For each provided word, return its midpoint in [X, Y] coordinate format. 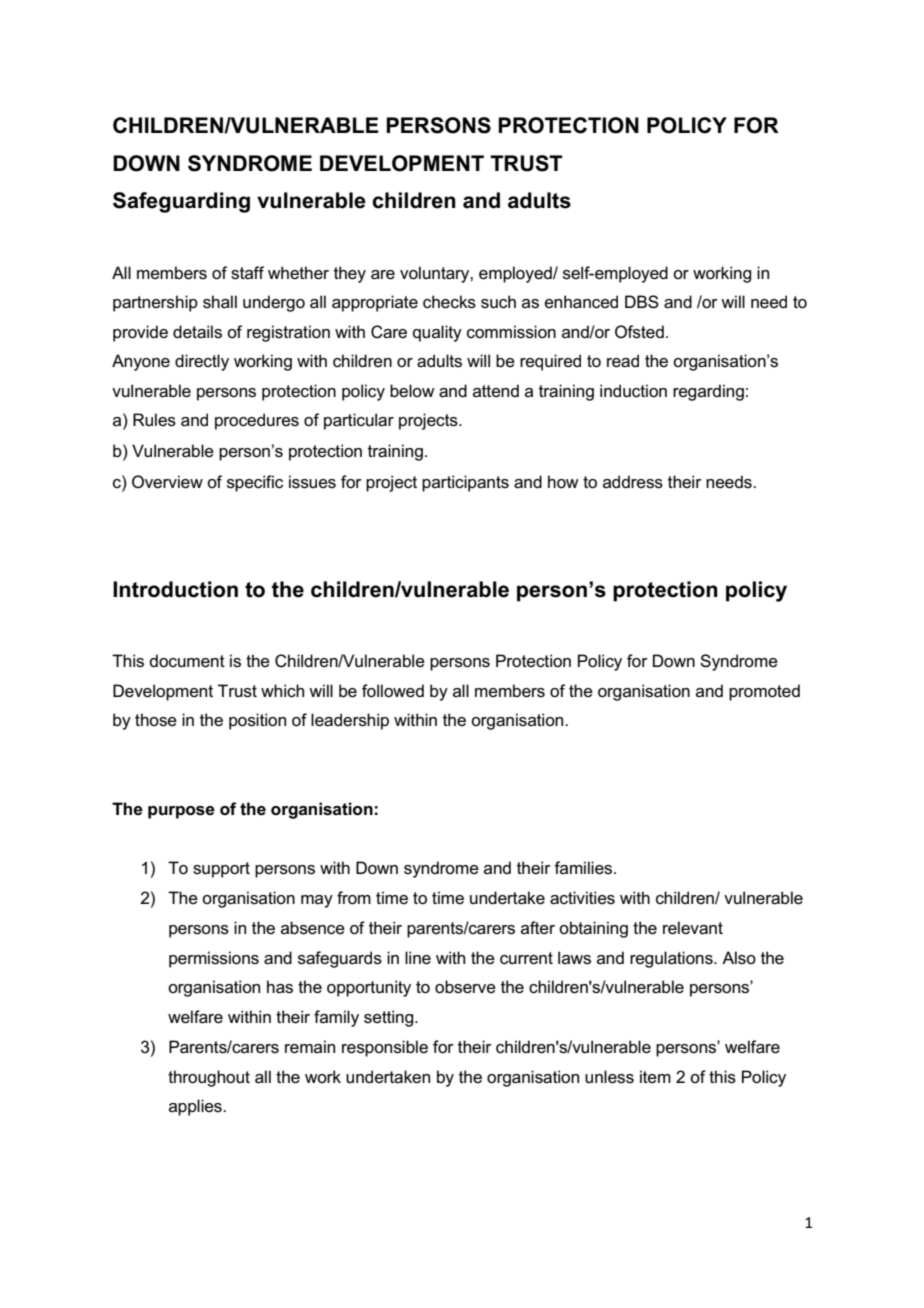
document [187, 661]
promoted [764, 692]
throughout [209, 1078]
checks [449, 302]
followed [393, 691]
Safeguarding [181, 202]
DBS [642, 302]
